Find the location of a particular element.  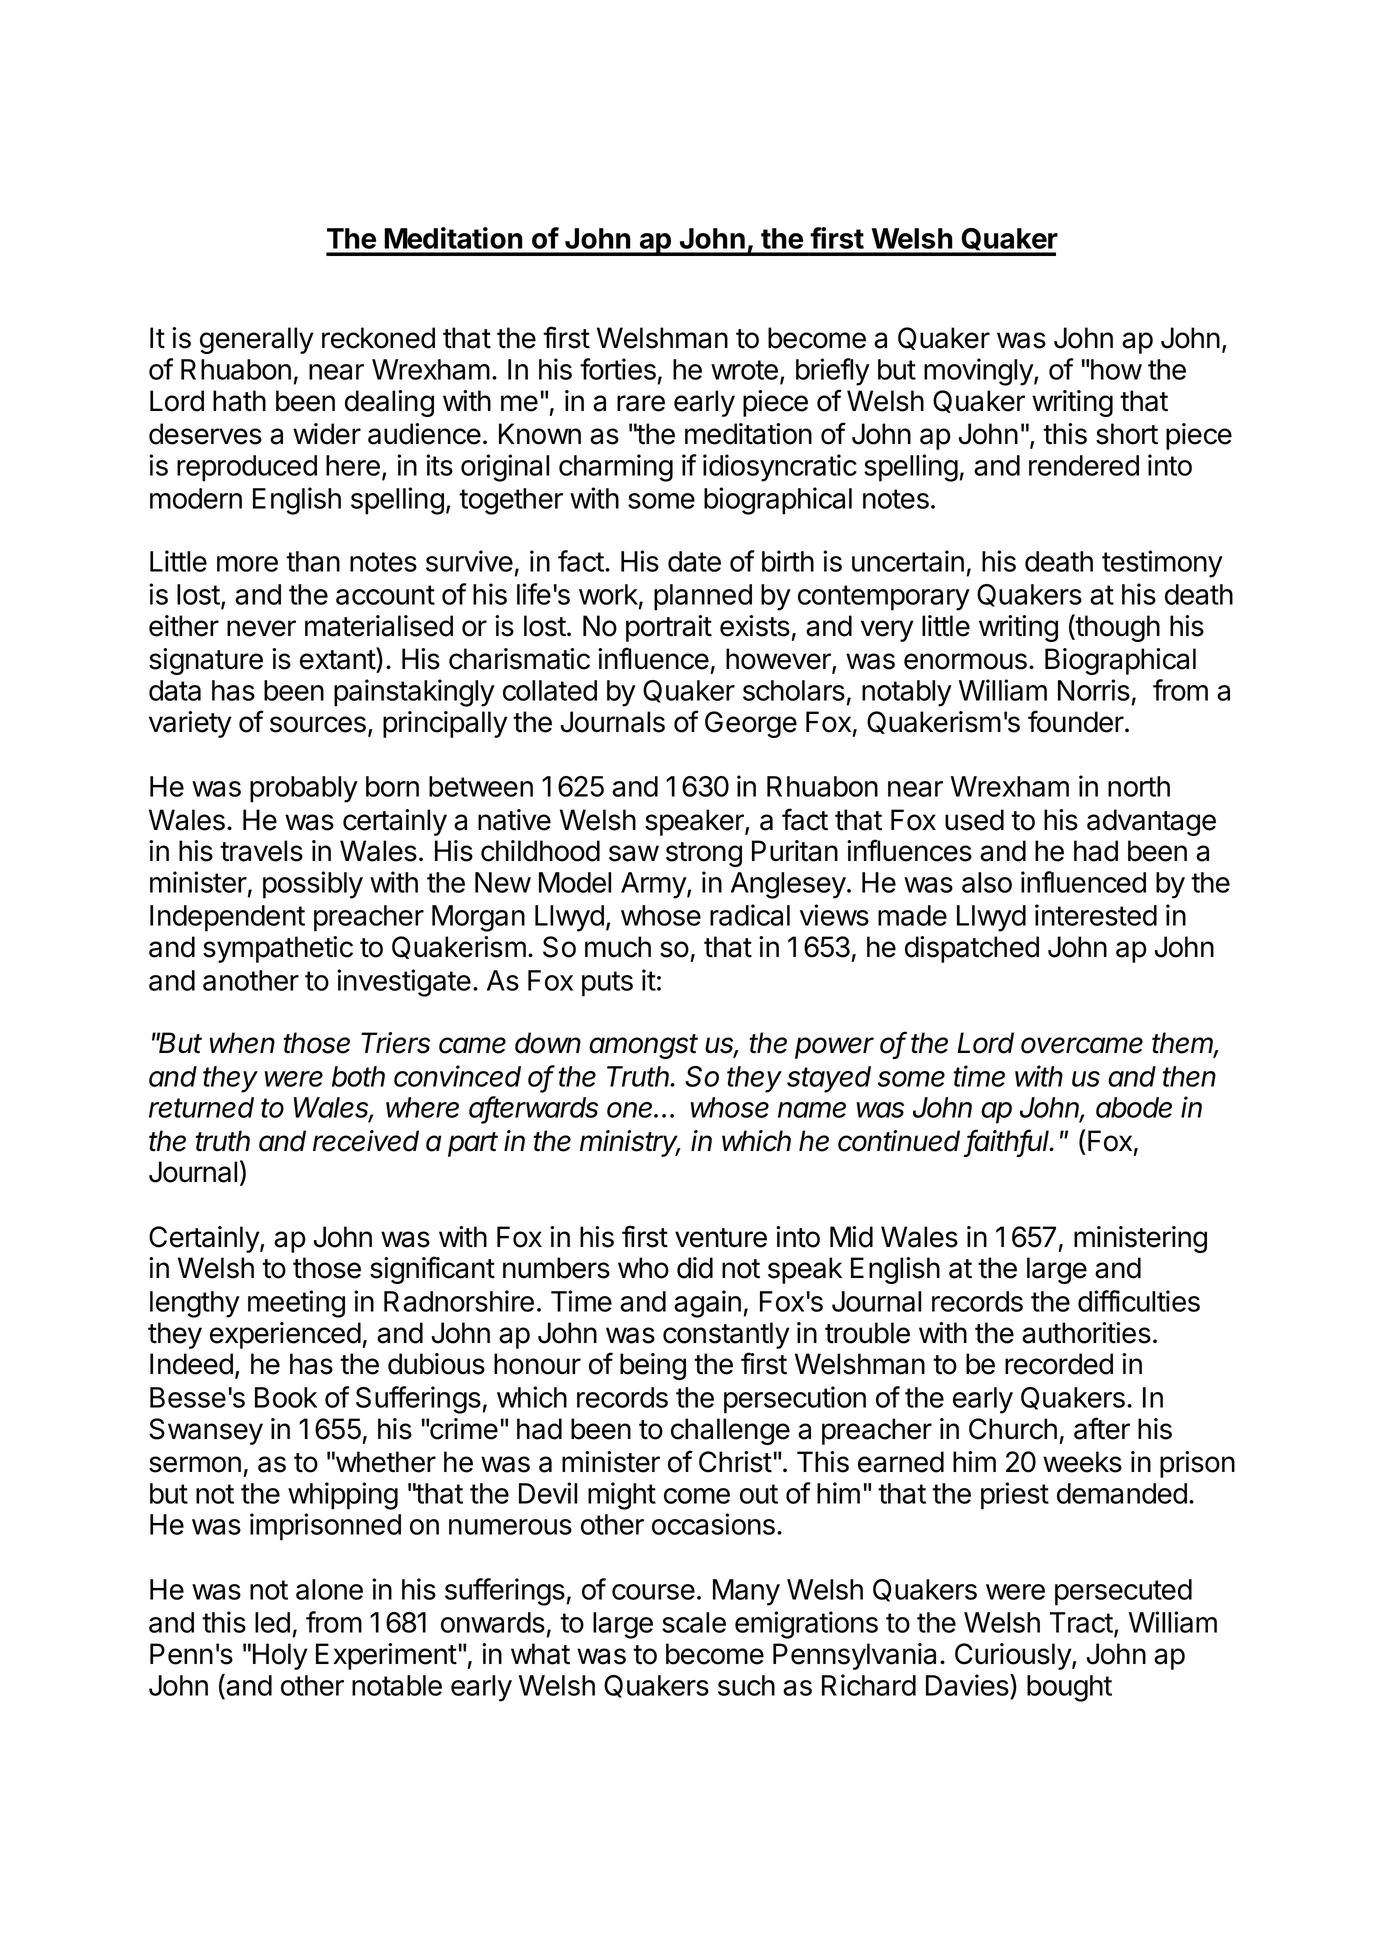

scale is located at coordinates (694, 1622).
